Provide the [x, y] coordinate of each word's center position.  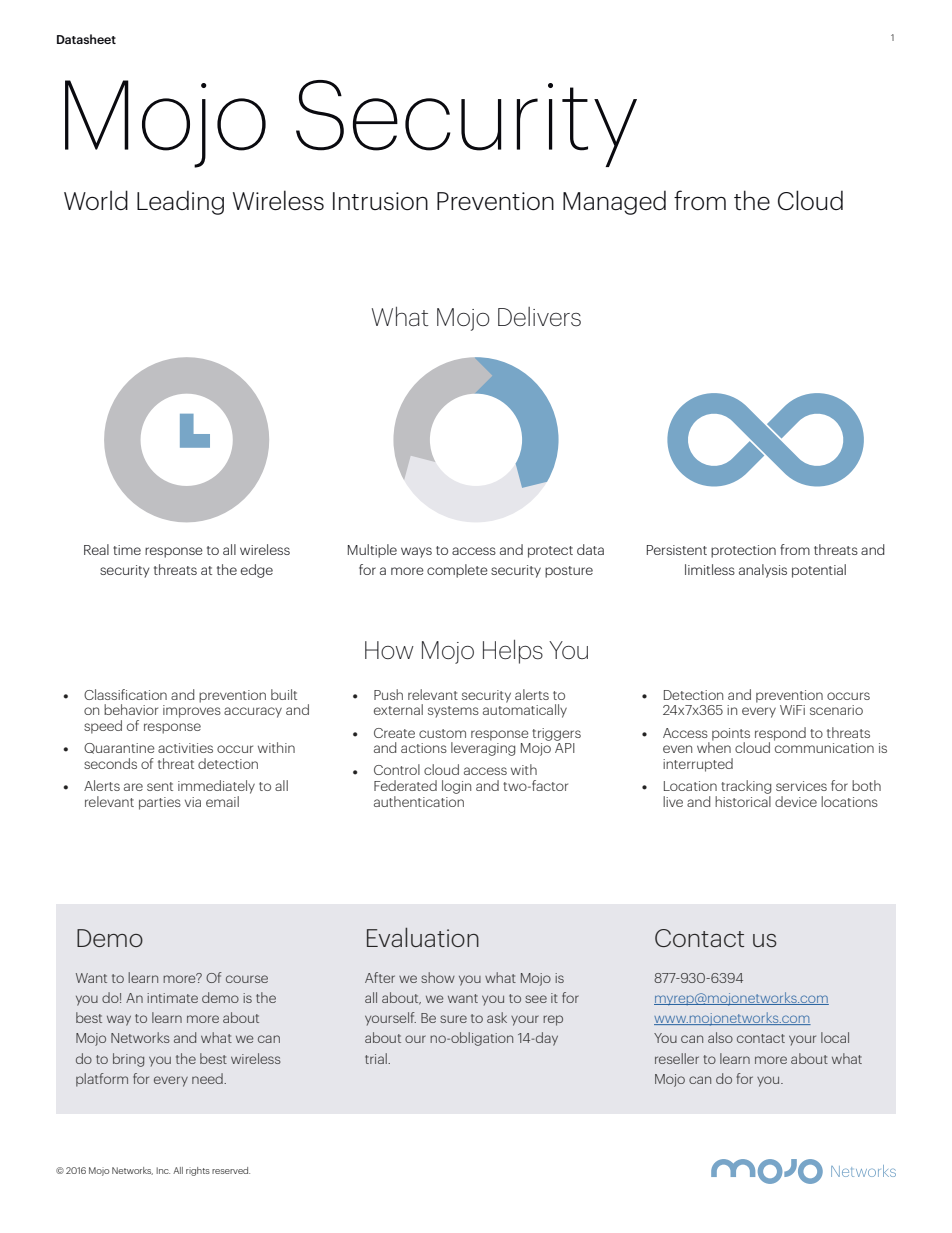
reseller [677, 1058]
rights [198, 1171]
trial [377, 1058]
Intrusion [380, 201]
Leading [180, 202]
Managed [614, 202]
